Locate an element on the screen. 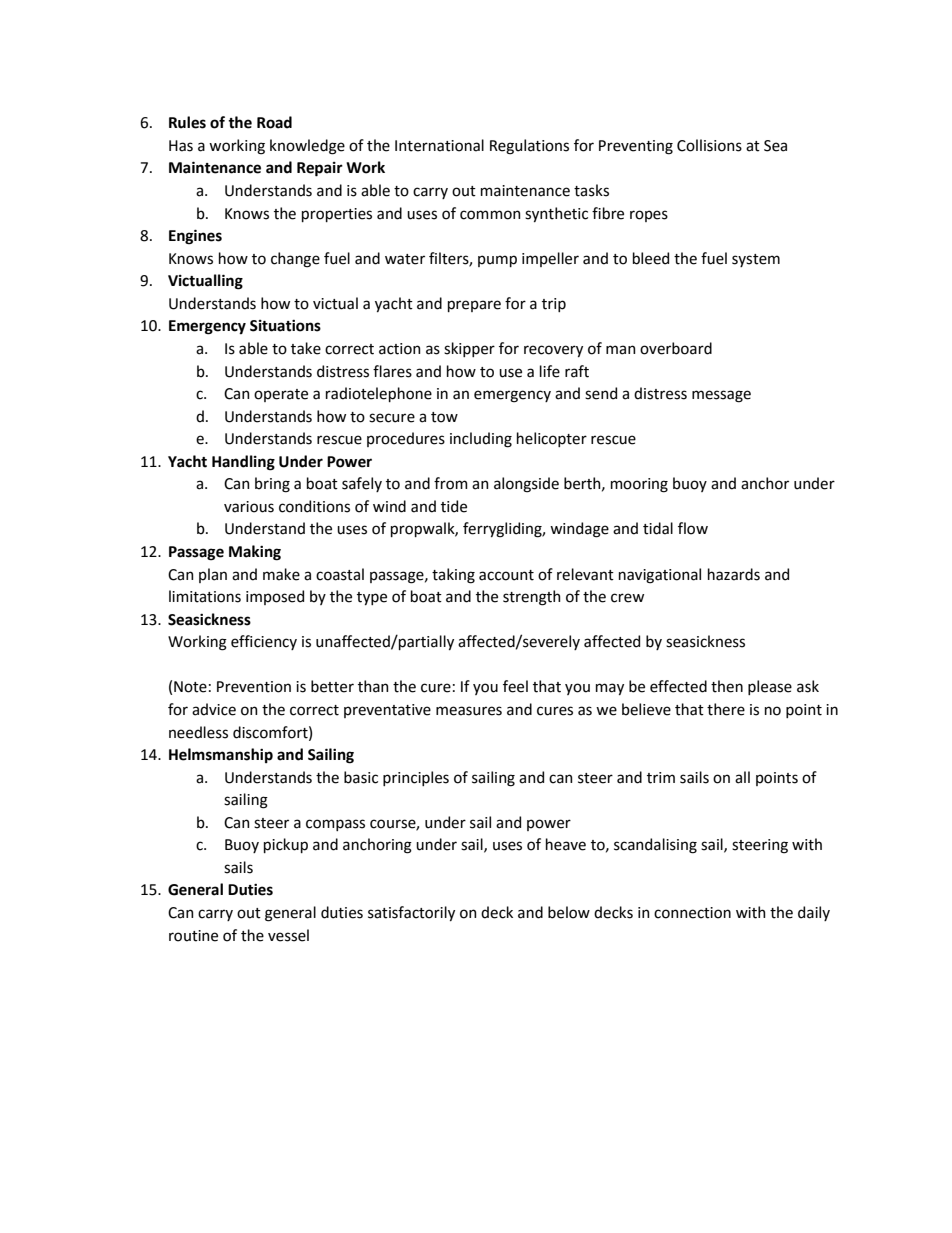 This screenshot has width=952, height=1233. feel is located at coordinates (515, 686).
